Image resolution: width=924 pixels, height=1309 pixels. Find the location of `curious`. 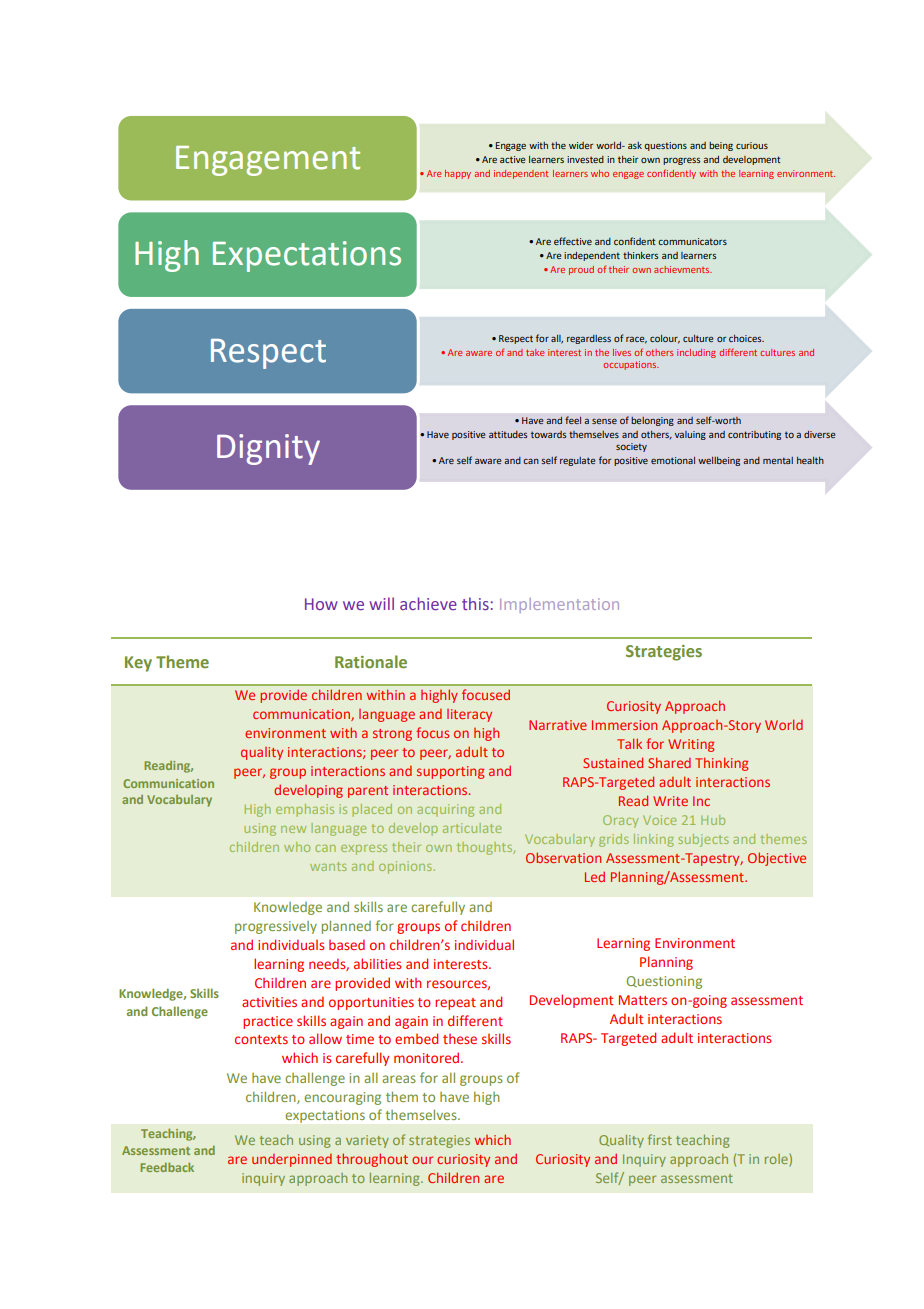

curious is located at coordinates (752, 145).
